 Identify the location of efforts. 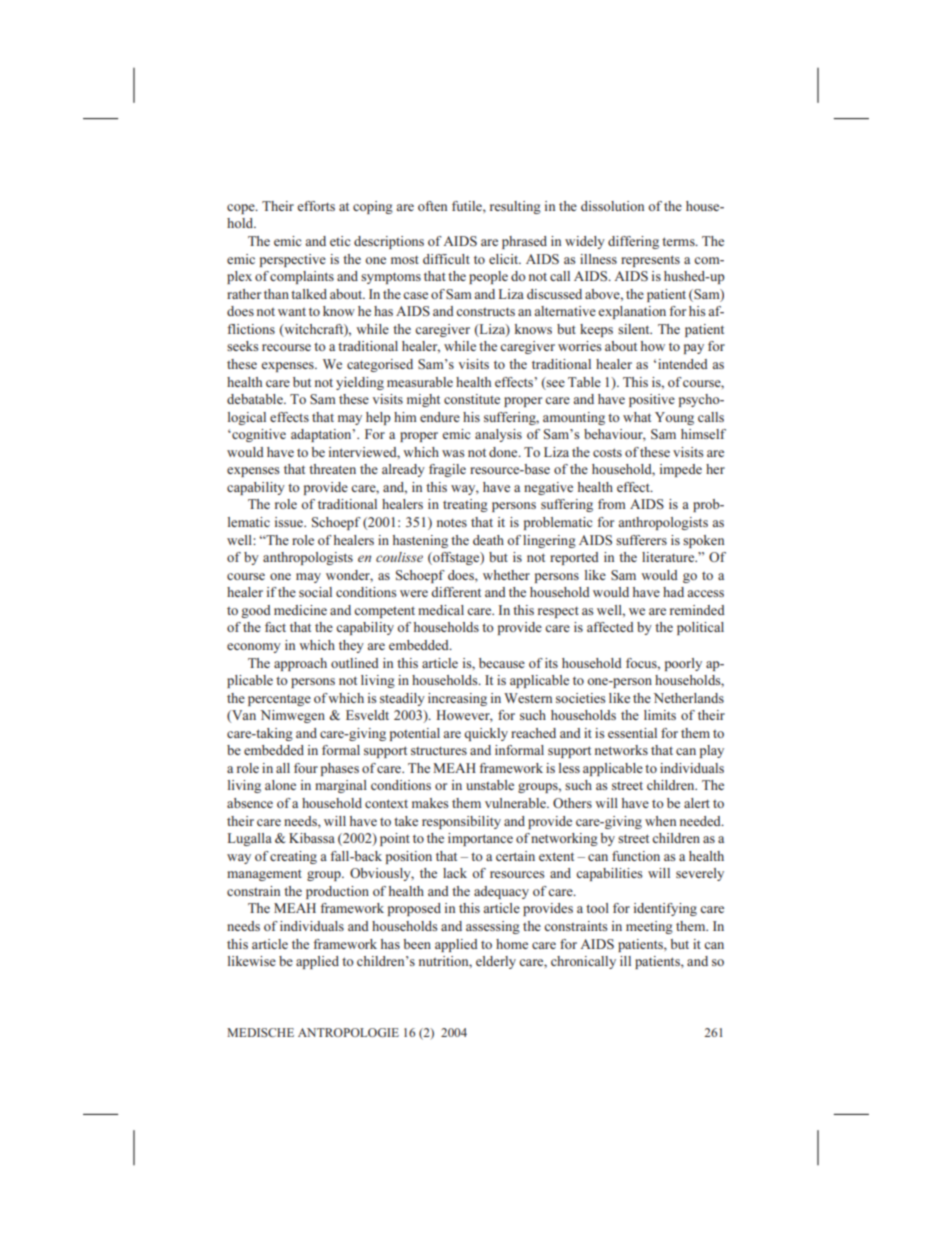
(316, 206).
